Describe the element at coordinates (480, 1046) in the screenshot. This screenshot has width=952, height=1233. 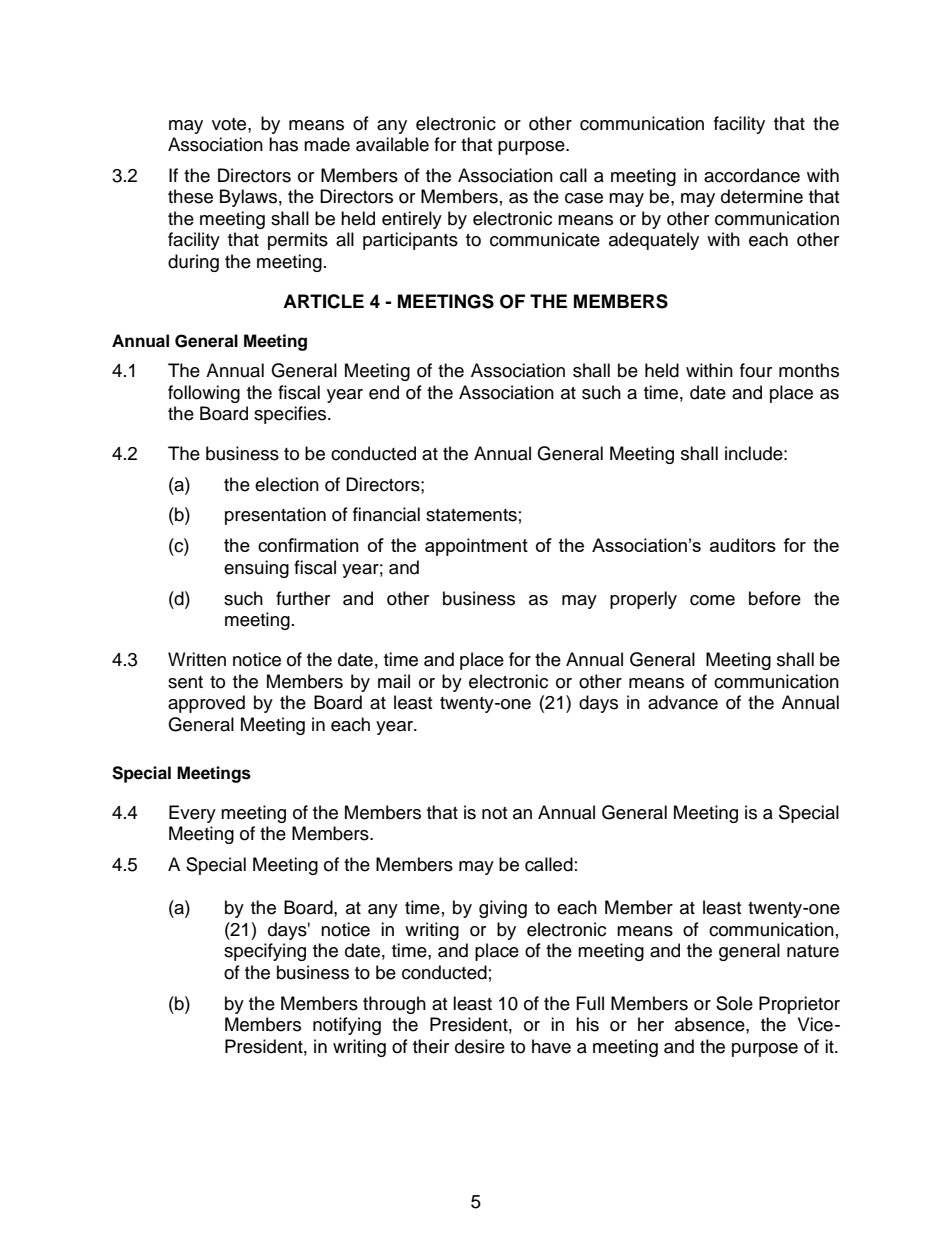
I see `desire` at that location.
